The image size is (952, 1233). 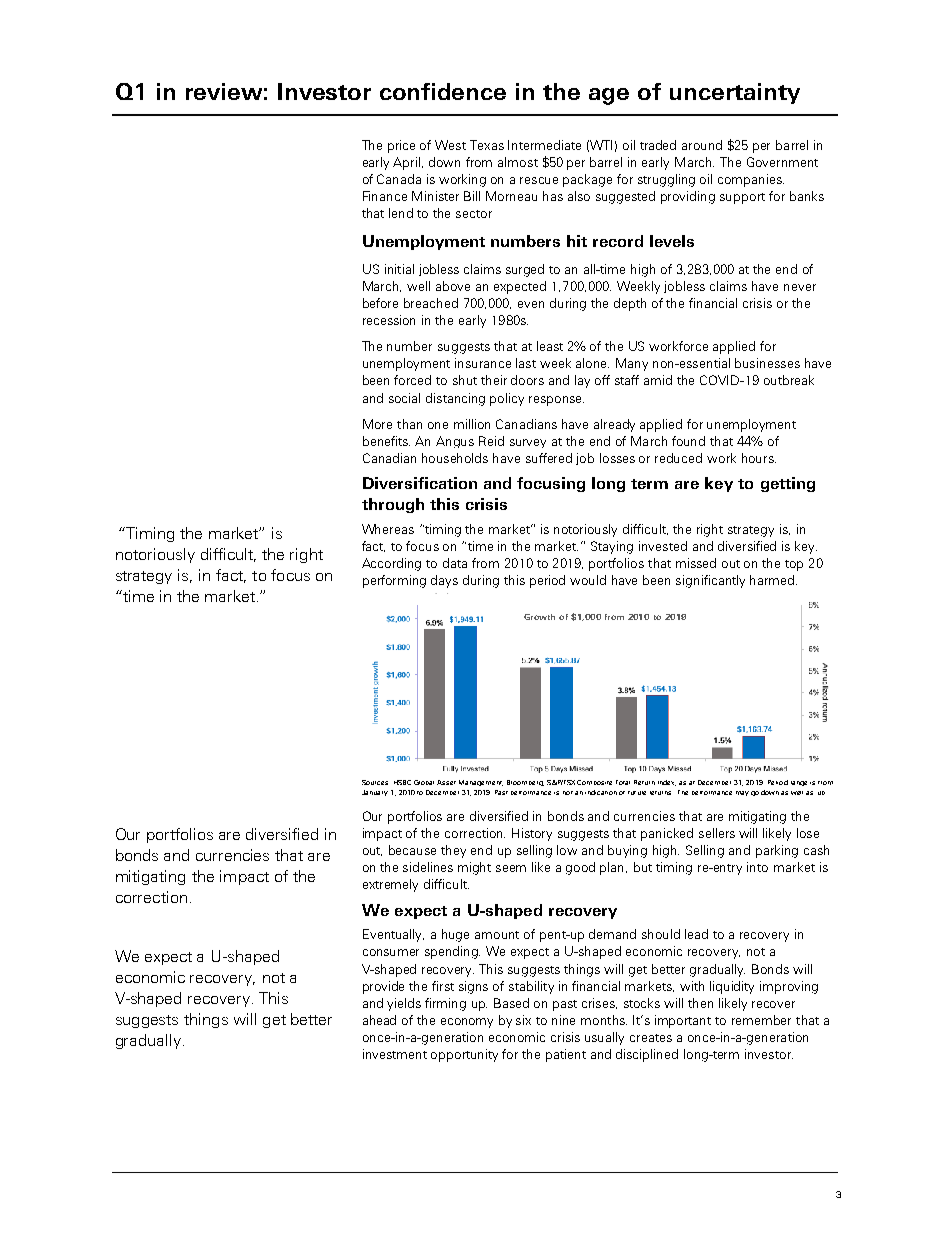 I want to click on alone, so click(x=592, y=363).
